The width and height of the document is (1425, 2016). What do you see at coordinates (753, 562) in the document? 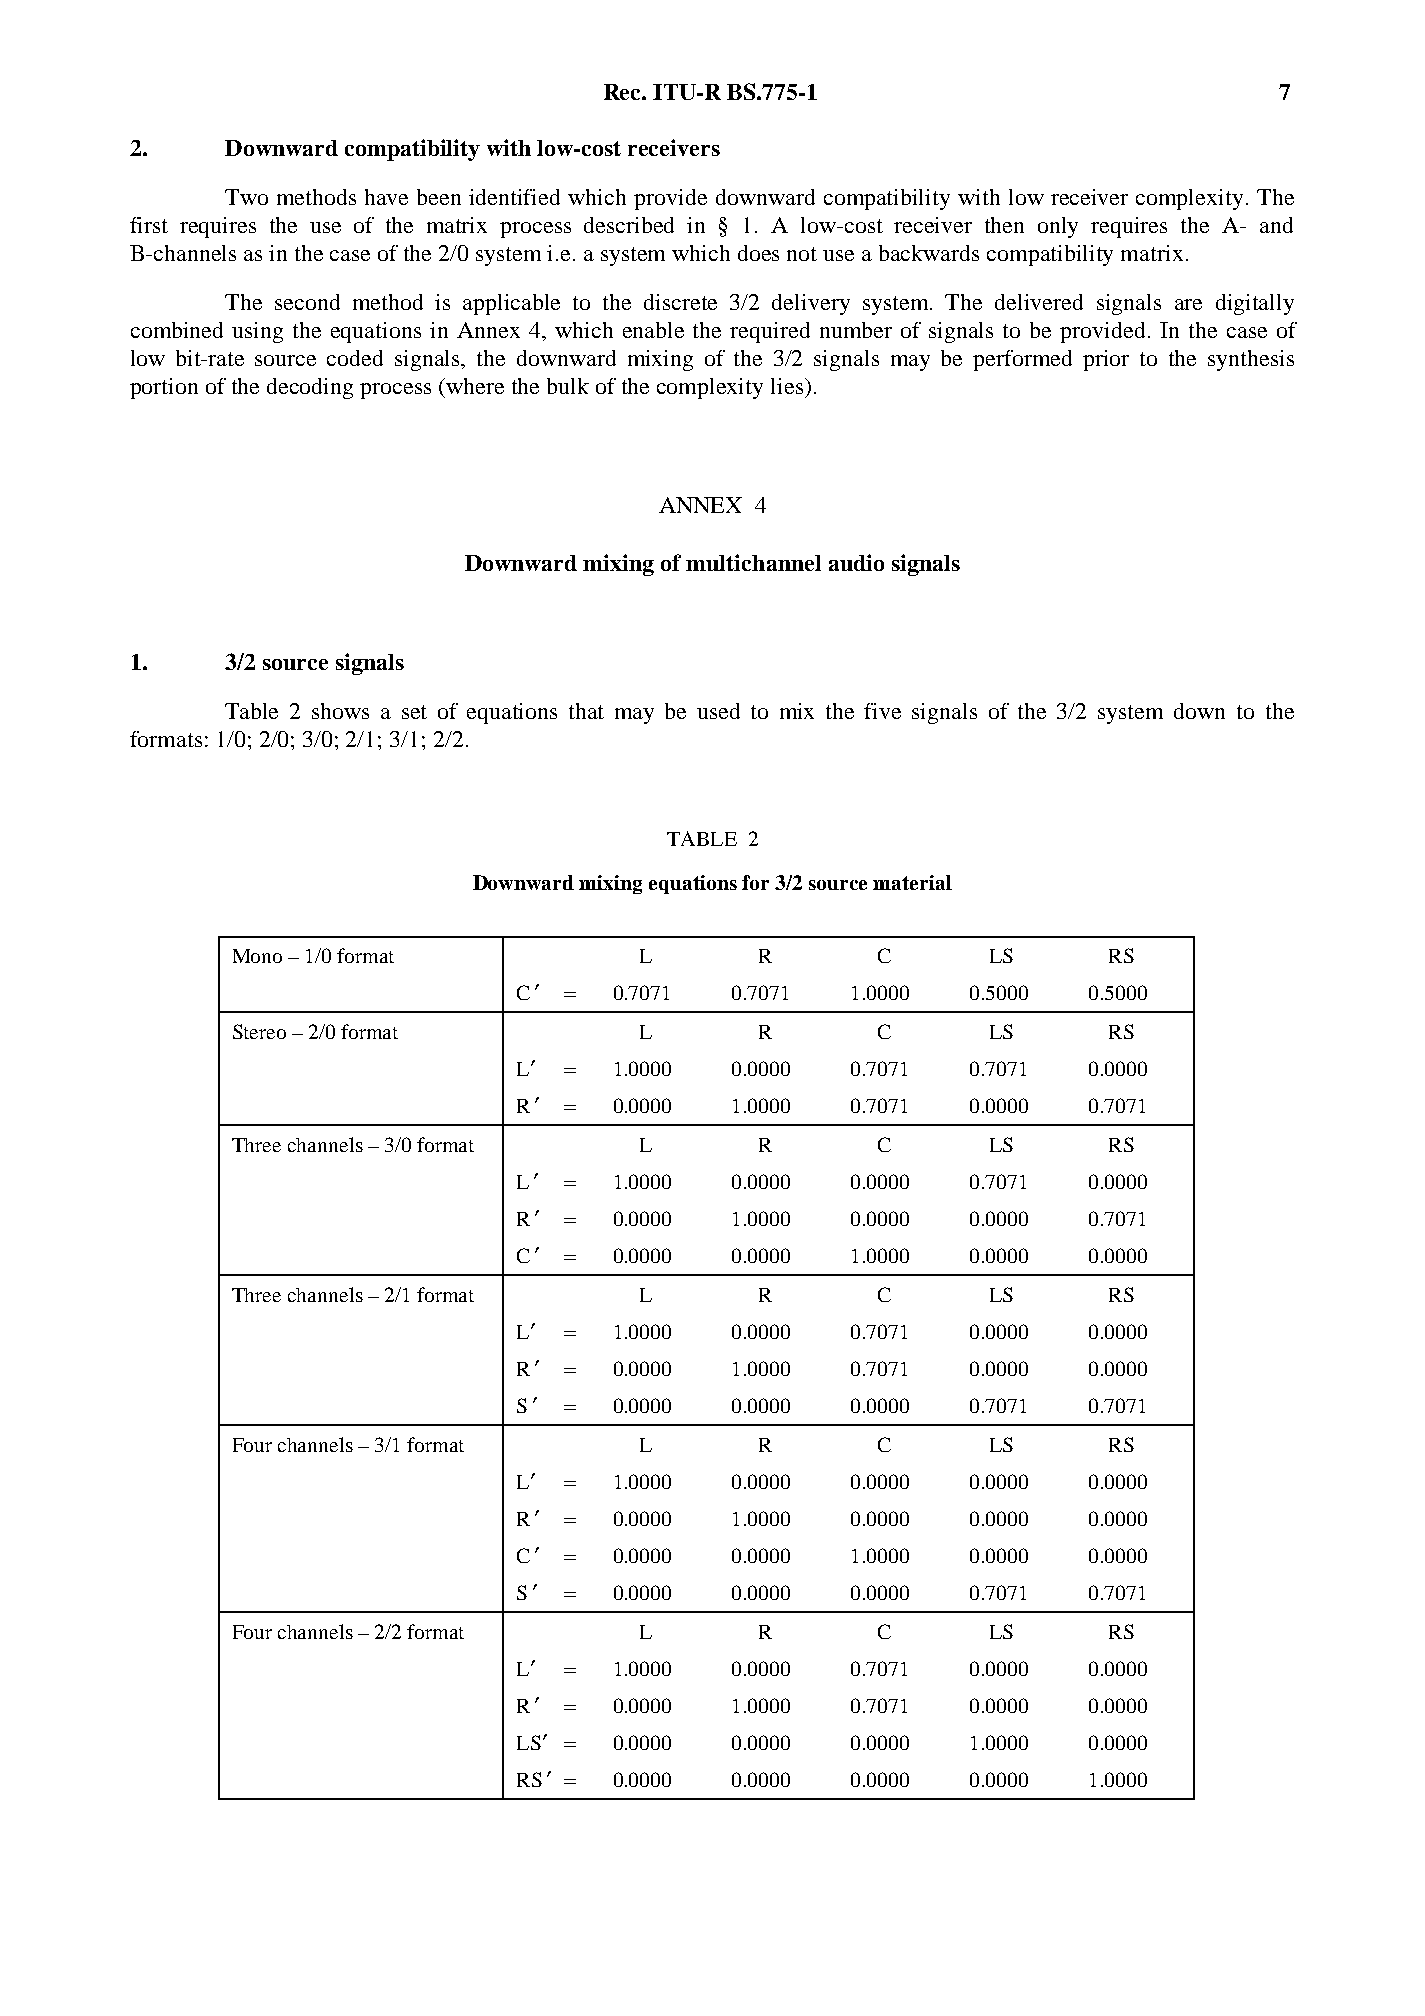
I see `multichannel` at bounding box center [753, 562].
